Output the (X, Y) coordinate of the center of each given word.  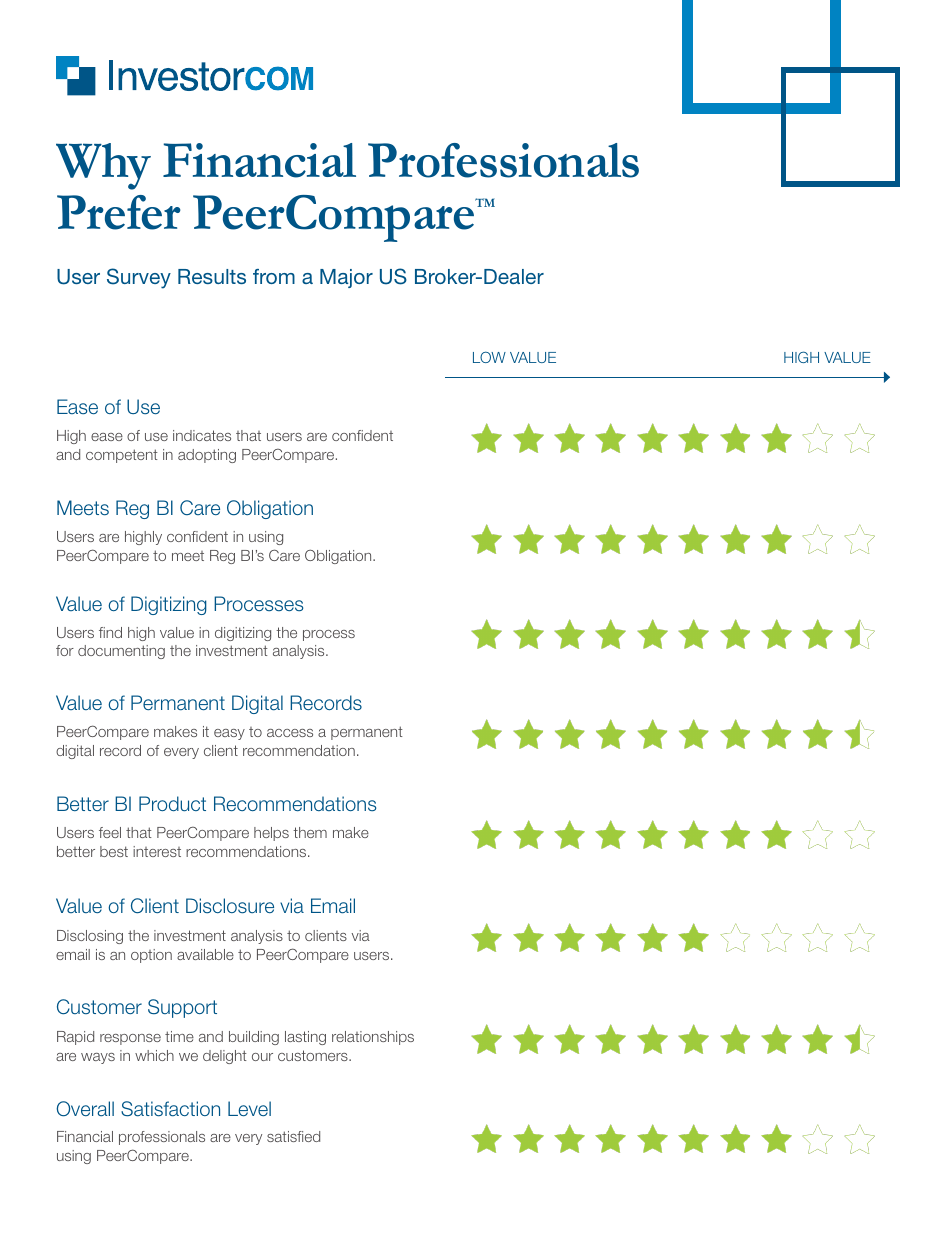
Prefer (119, 212)
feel (110, 832)
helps (271, 834)
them (310, 832)
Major (346, 278)
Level (249, 1108)
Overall (85, 1109)
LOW (489, 357)
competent (122, 456)
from (274, 276)
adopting (207, 456)
